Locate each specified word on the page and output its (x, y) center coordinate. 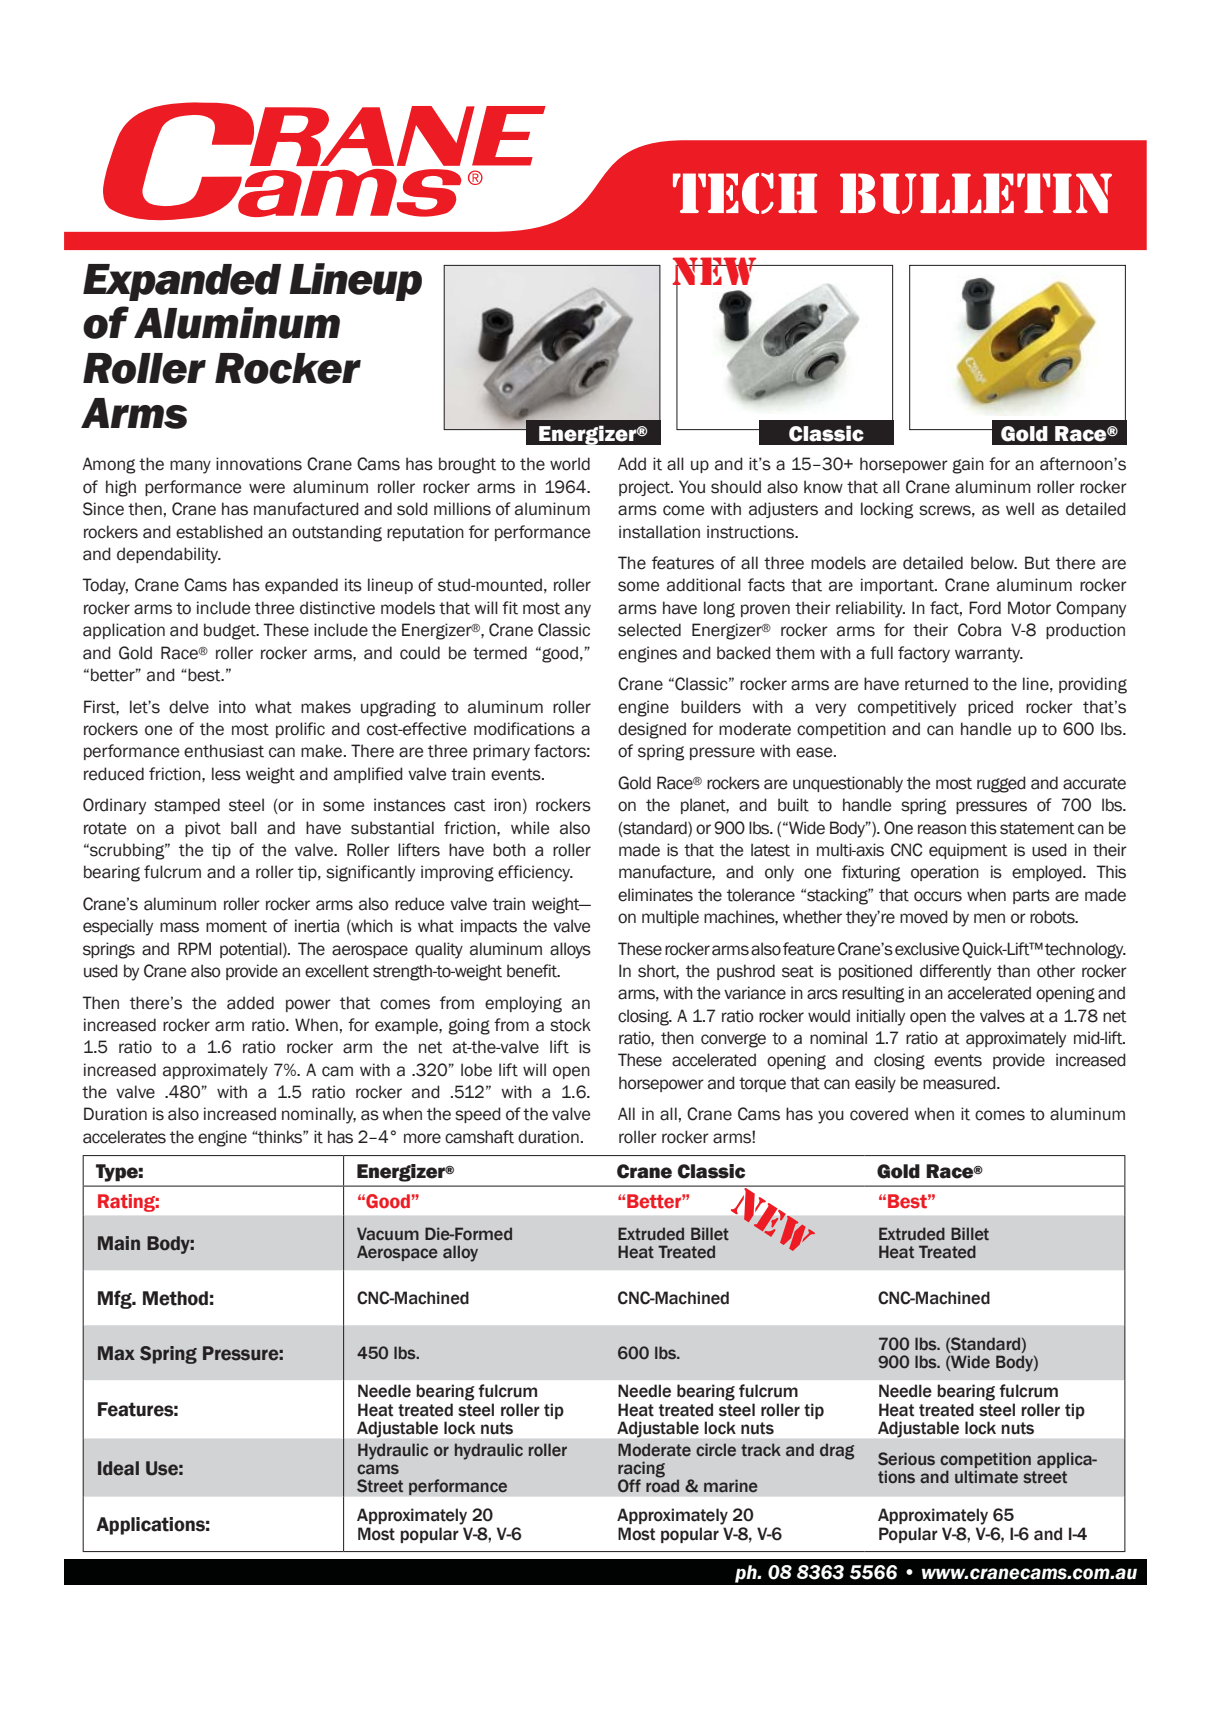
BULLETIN (976, 193)
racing (641, 1470)
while (530, 828)
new (715, 272)
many (190, 467)
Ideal (118, 1468)
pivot (203, 829)
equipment (968, 851)
